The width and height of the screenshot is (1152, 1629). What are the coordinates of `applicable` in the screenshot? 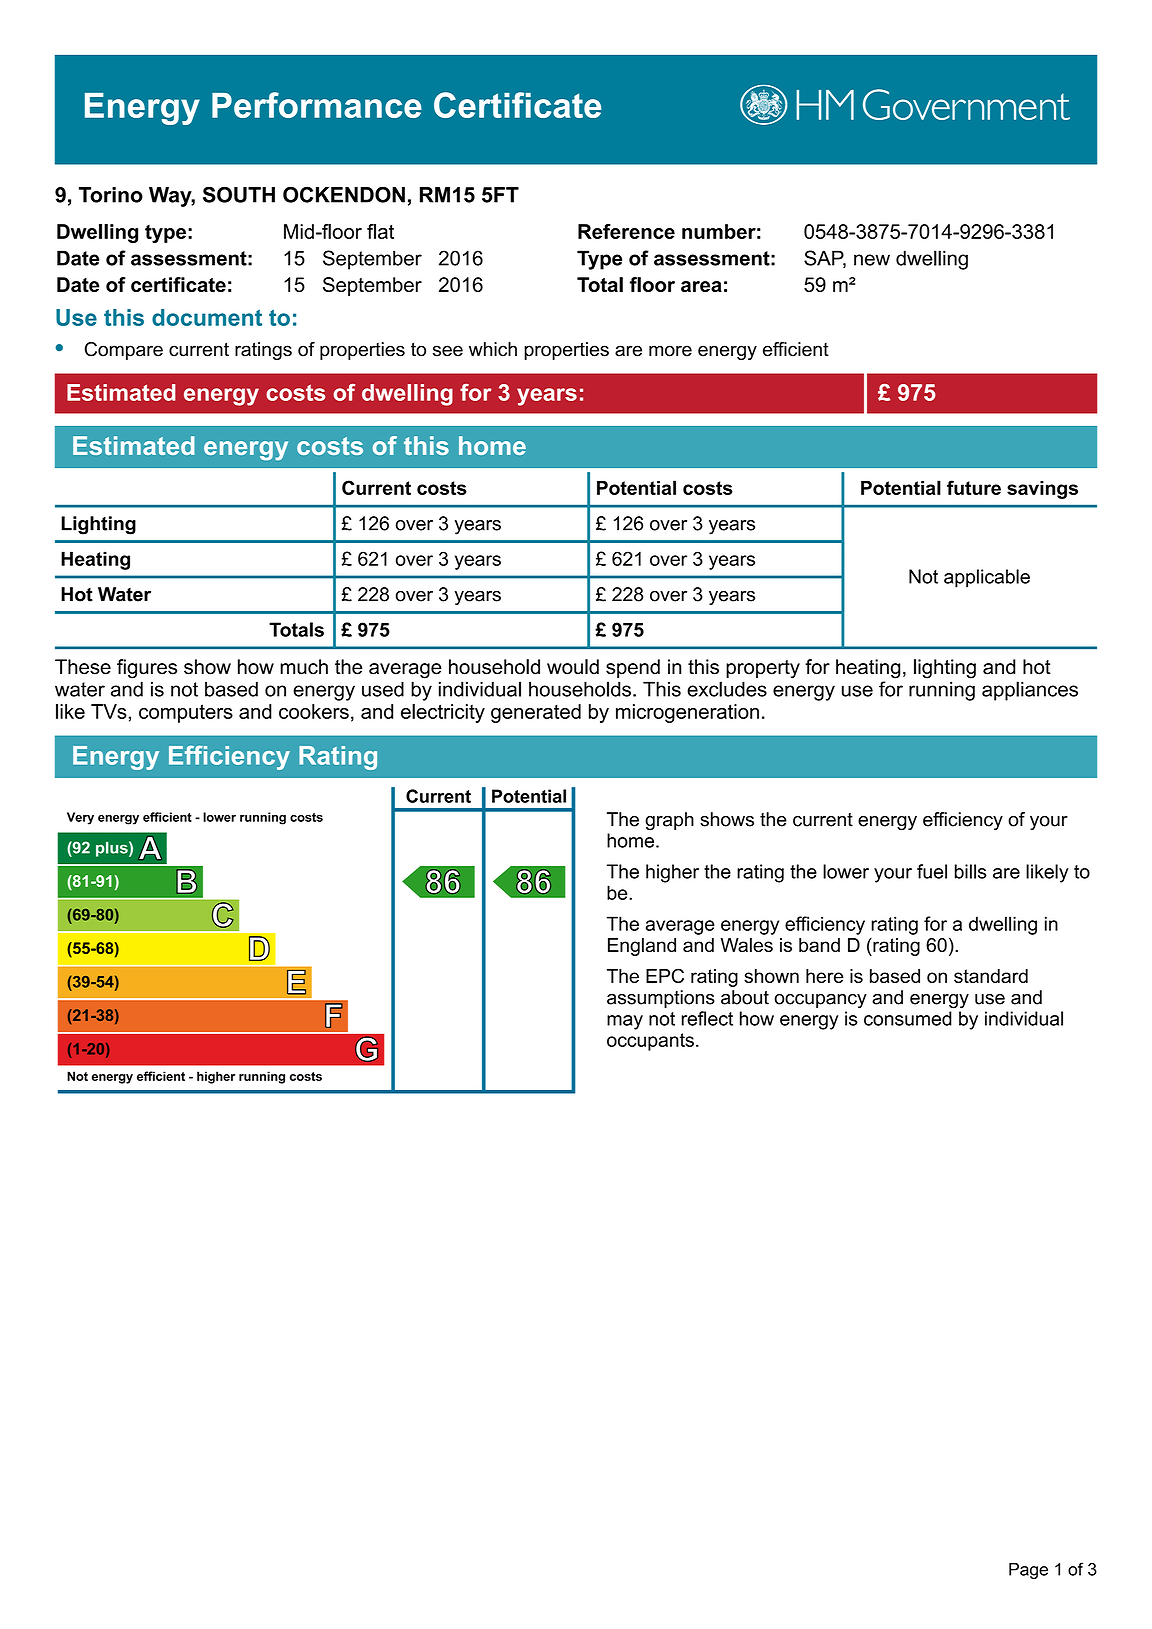 It's located at (987, 578).
